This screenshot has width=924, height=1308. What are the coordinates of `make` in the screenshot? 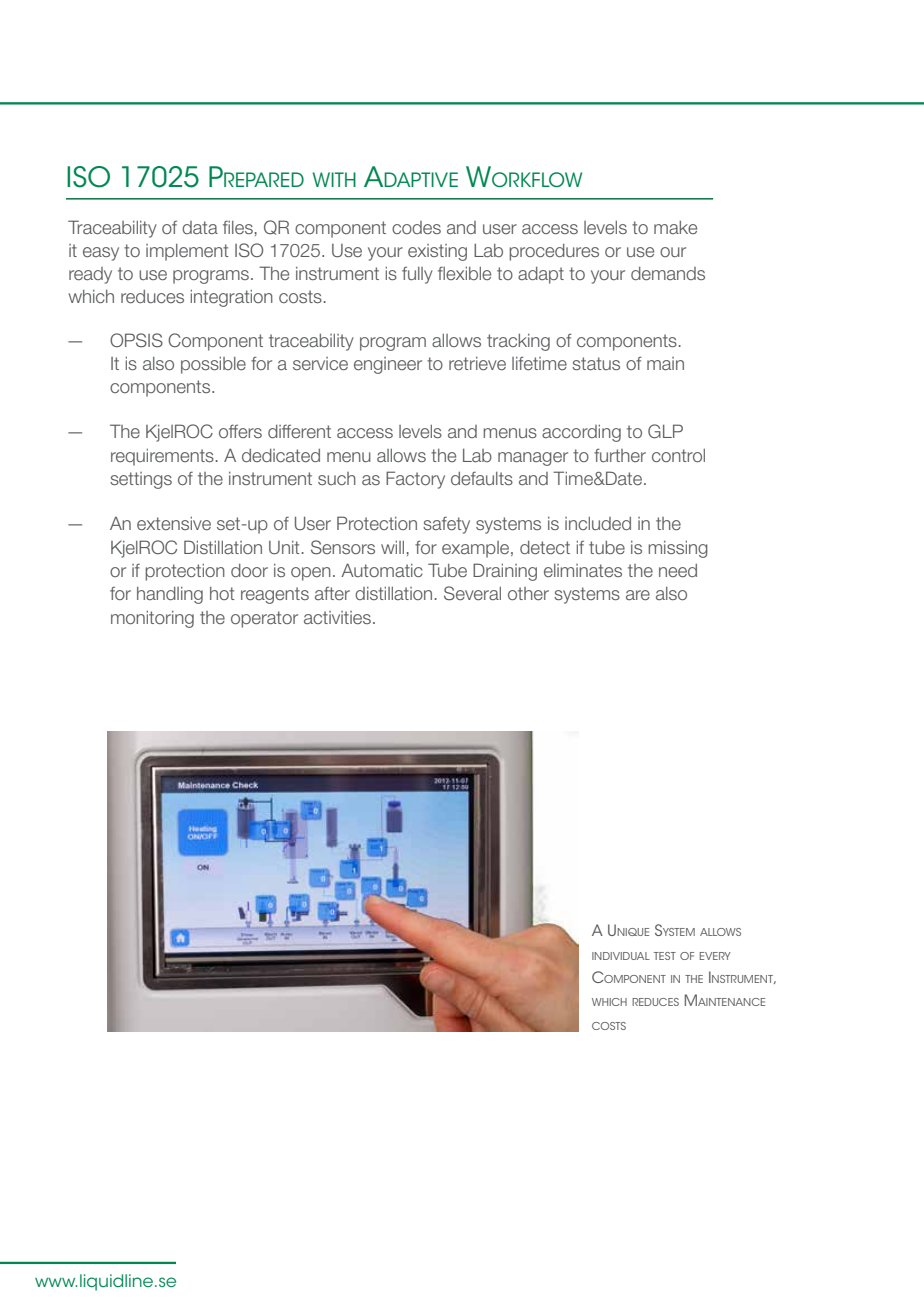 It's located at (675, 227).
